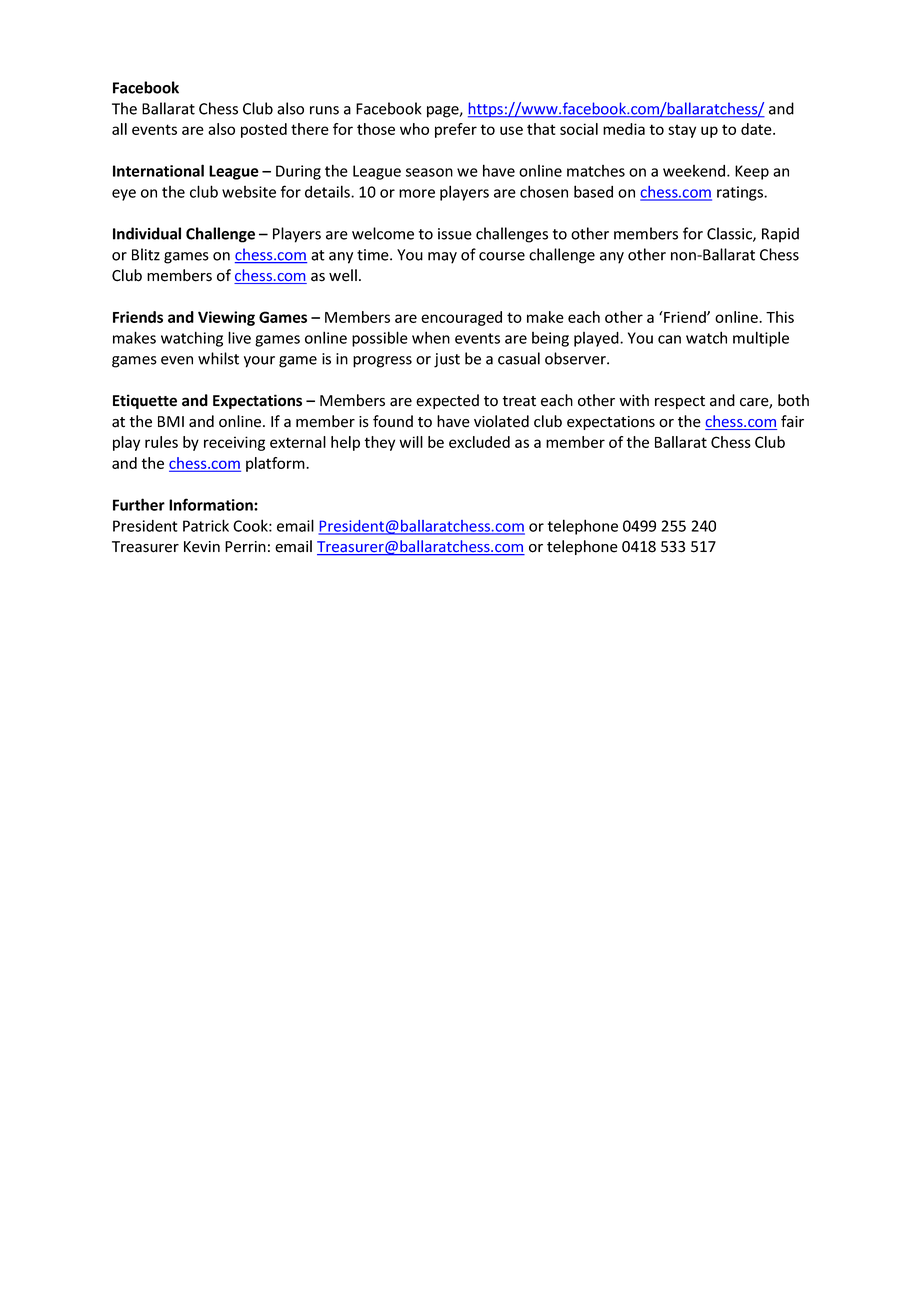  What do you see at coordinates (792, 421) in the page?
I see `fair` at bounding box center [792, 421].
